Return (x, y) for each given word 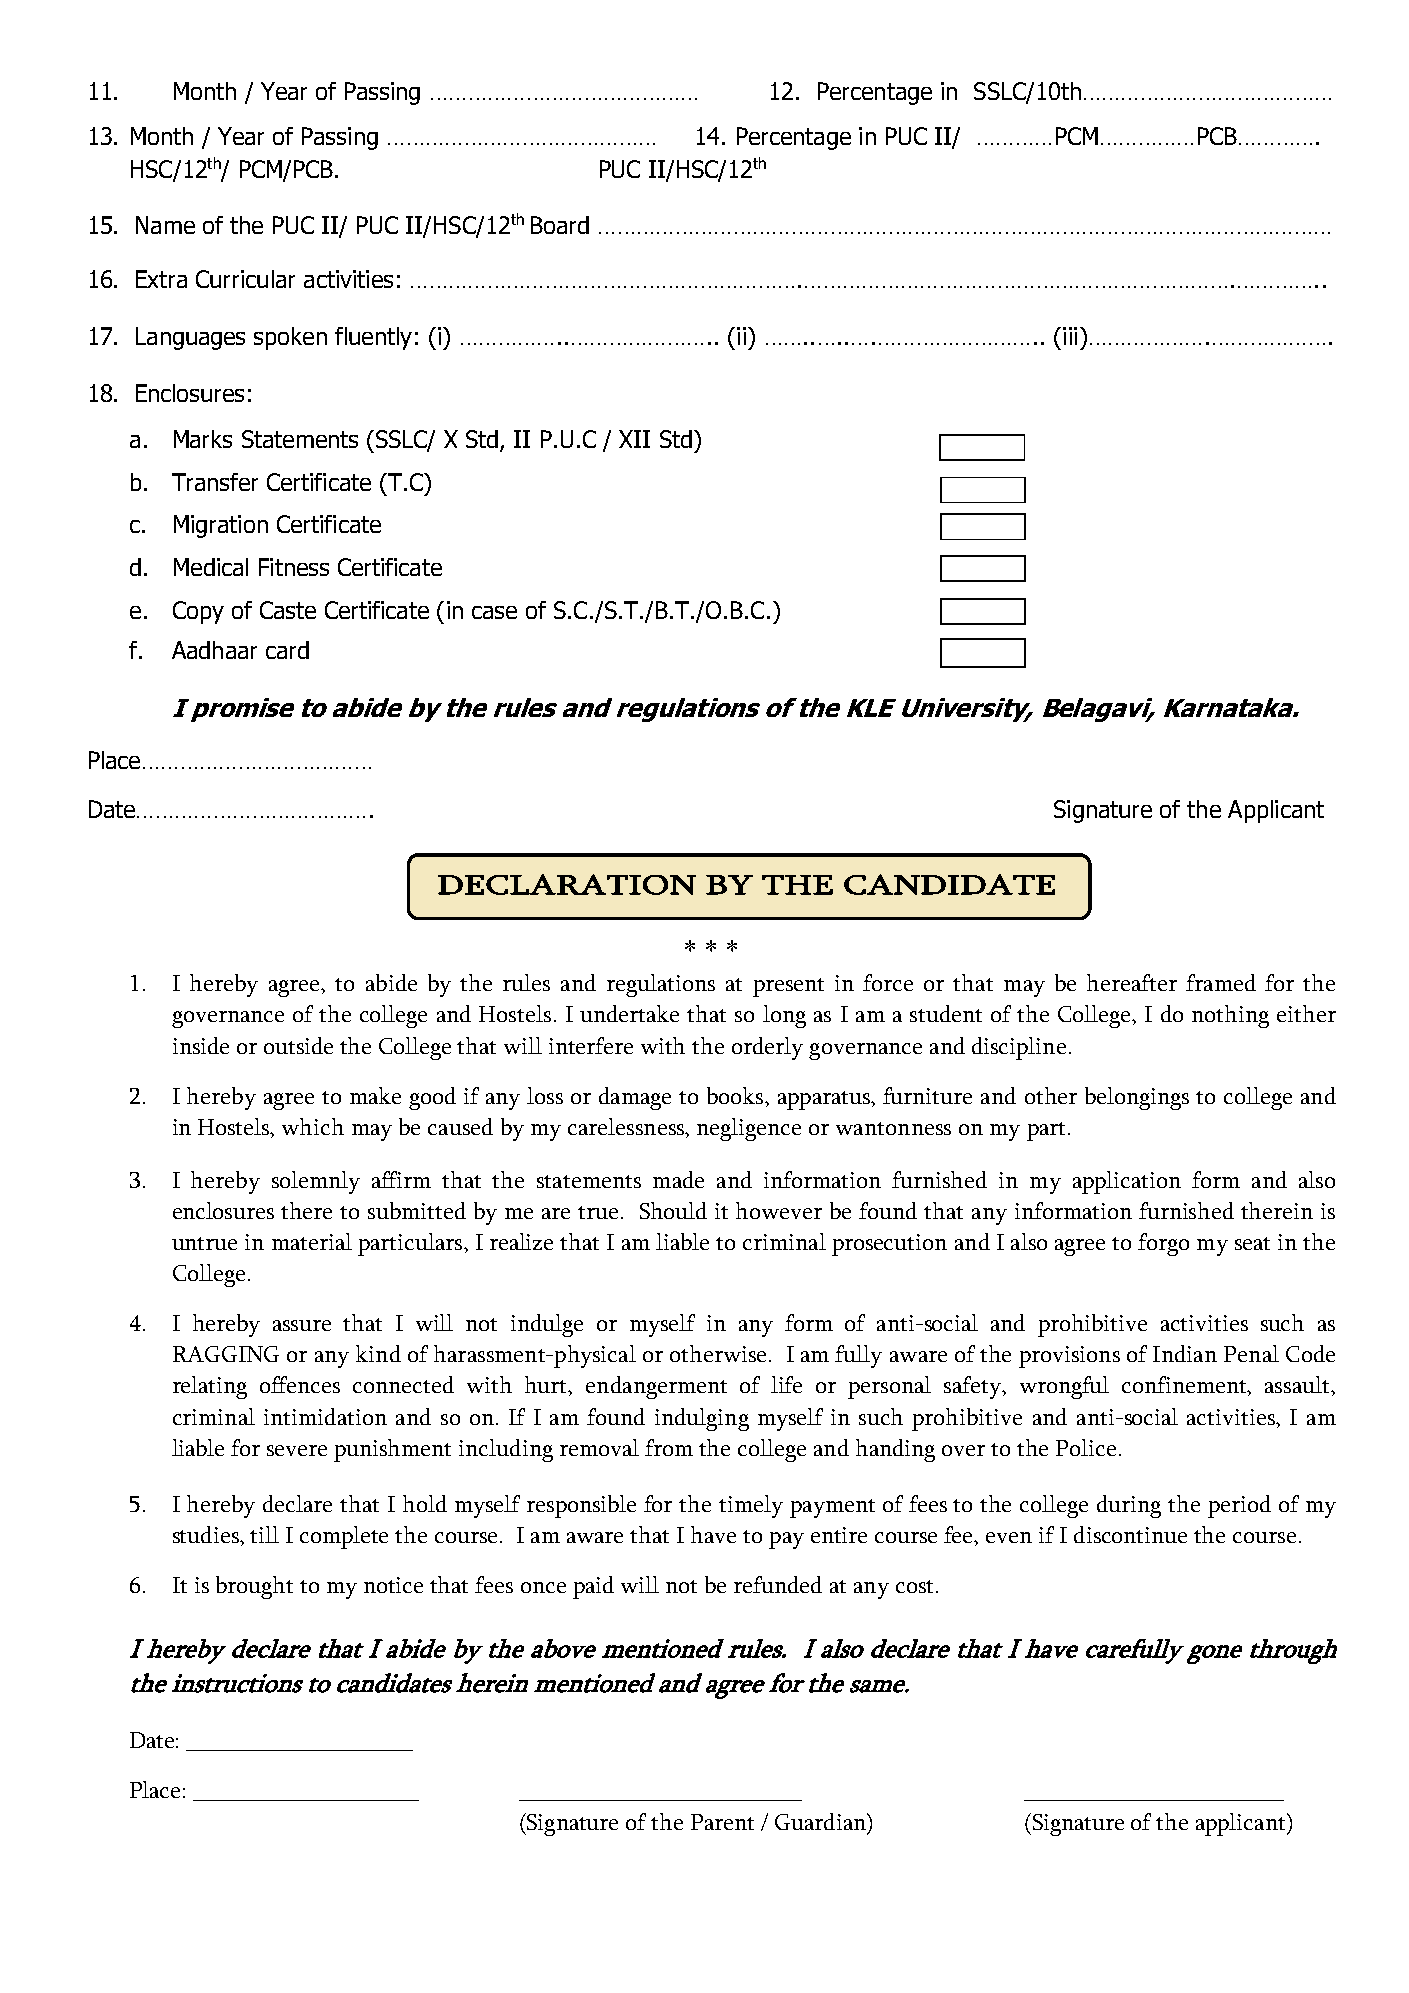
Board (560, 225)
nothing (1230, 1016)
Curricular (245, 279)
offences (300, 1384)
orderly (767, 1048)
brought (254, 1587)
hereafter (1132, 982)
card (287, 650)
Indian (1185, 1353)
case (494, 612)
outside (298, 1045)
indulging (702, 1419)
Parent (722, 1822)
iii (1070, 336)
